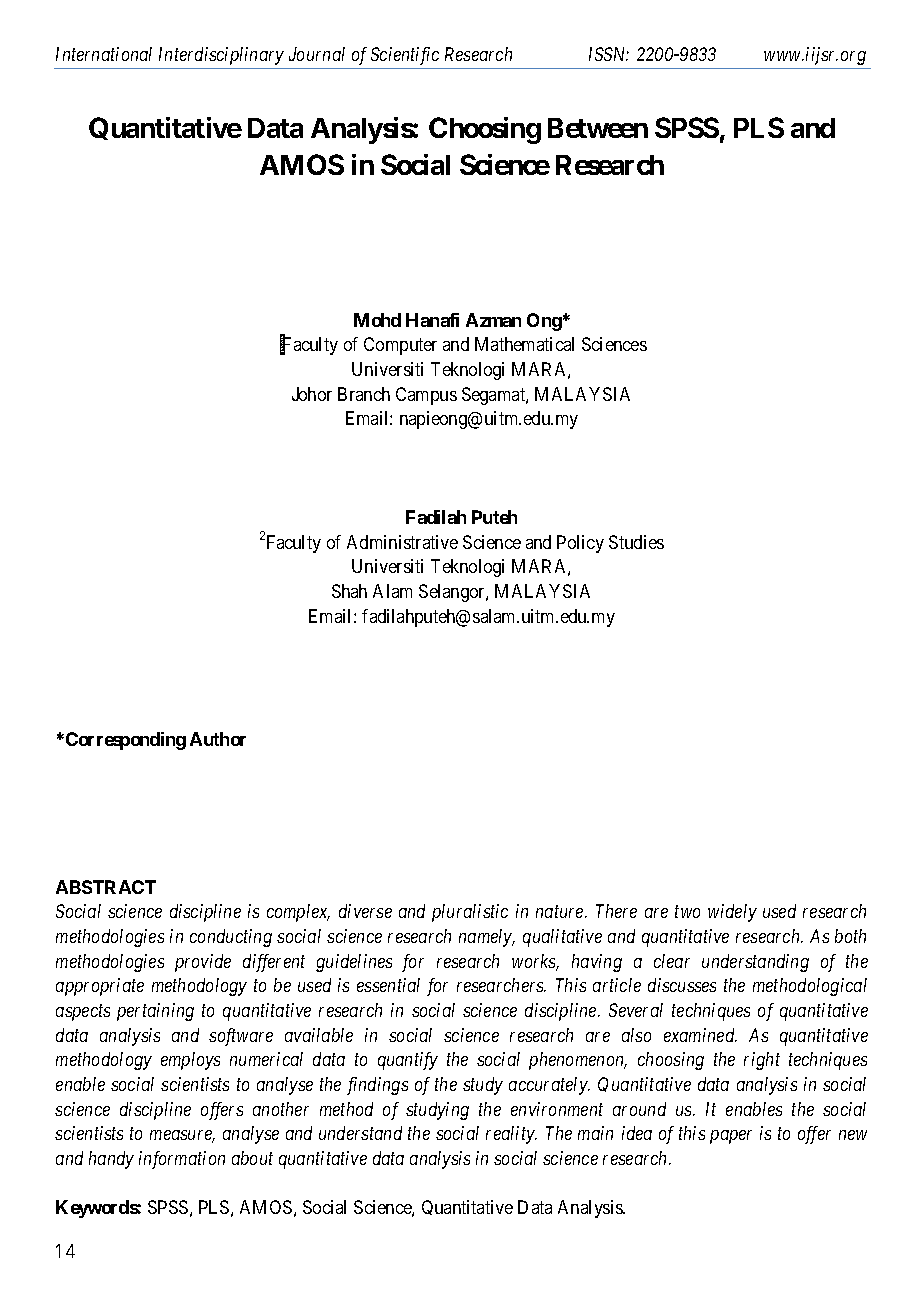 The width and height of the screenshot is (924, 1308). What do you see at coordinates (636, 542) in the screenshot?
I see `Studies` at bounding box center [636, 542].
